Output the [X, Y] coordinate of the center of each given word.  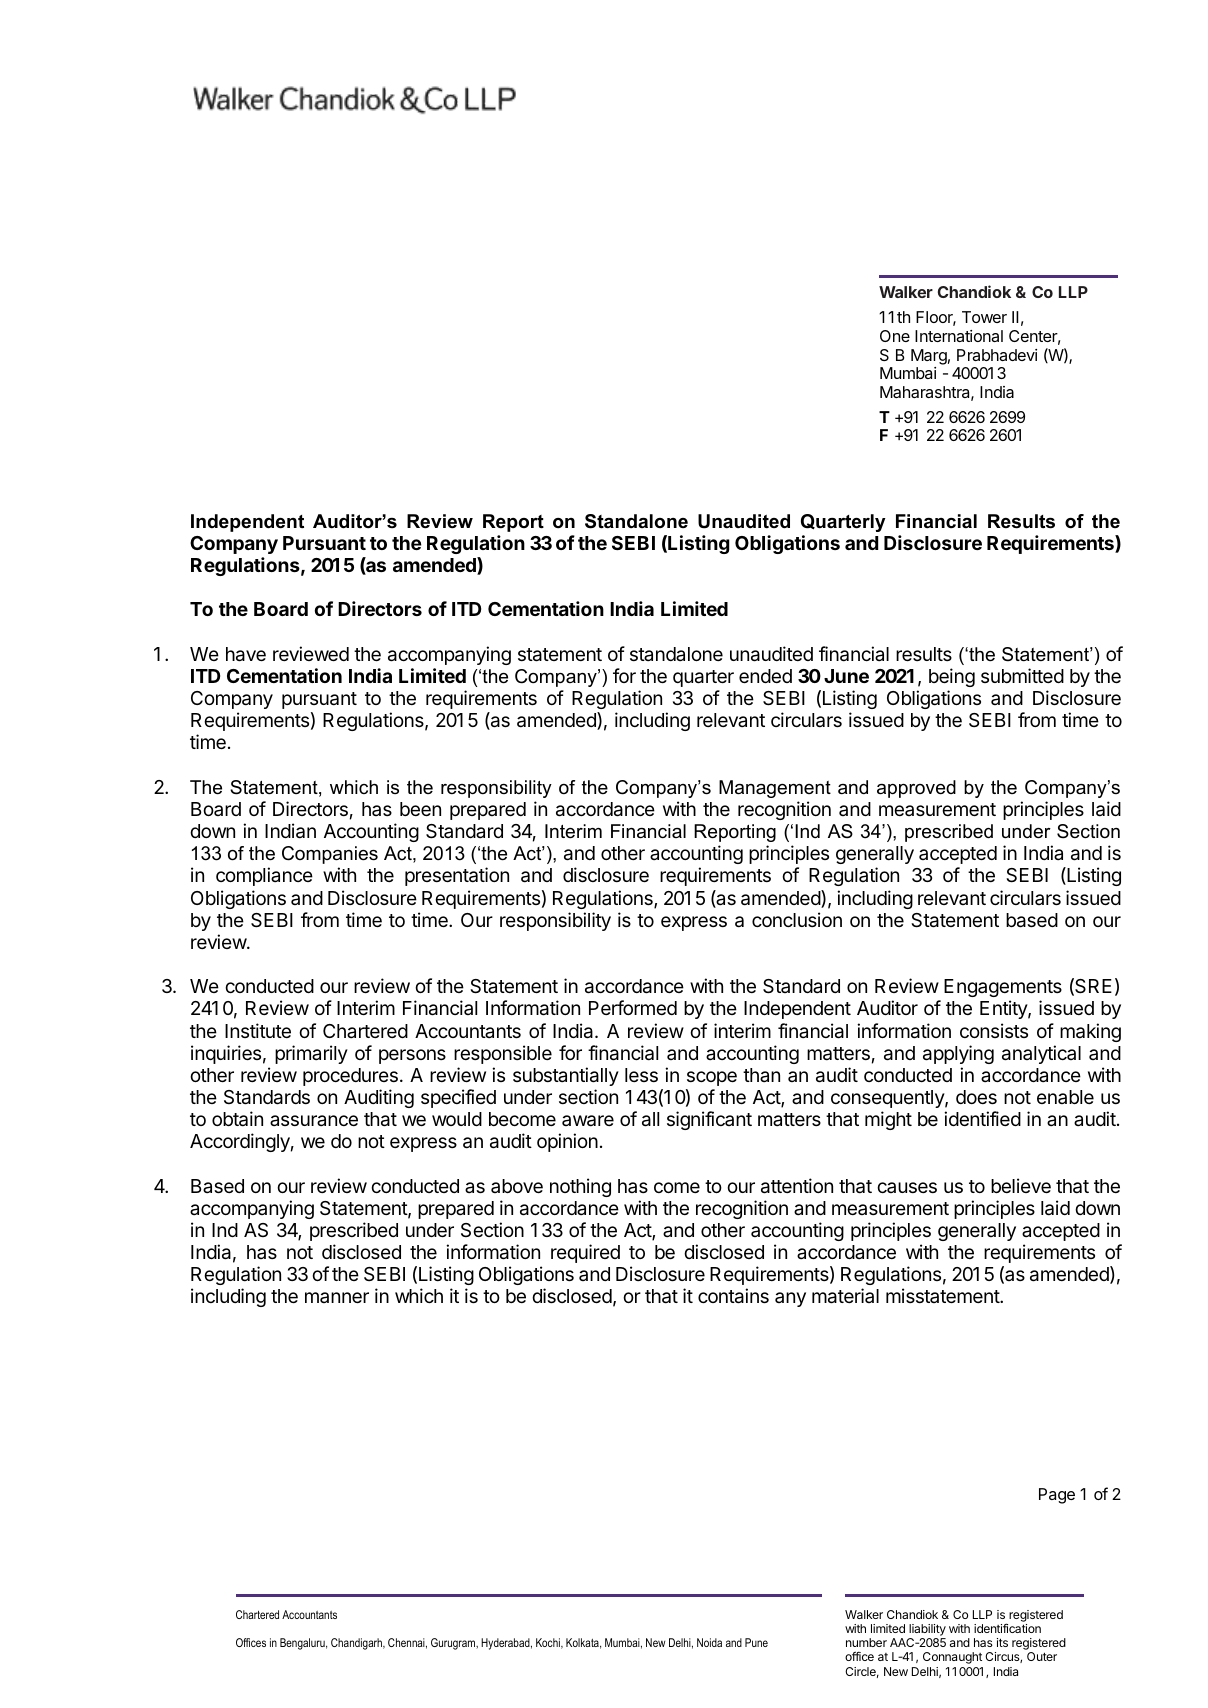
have [246, 654]
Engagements [1003, 988]
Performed [633, 1007]
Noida [709, 1642]
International [959, 336]
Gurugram [454, 1644]
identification [1007, 1628]
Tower [984, 317]
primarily [311, 1054]
